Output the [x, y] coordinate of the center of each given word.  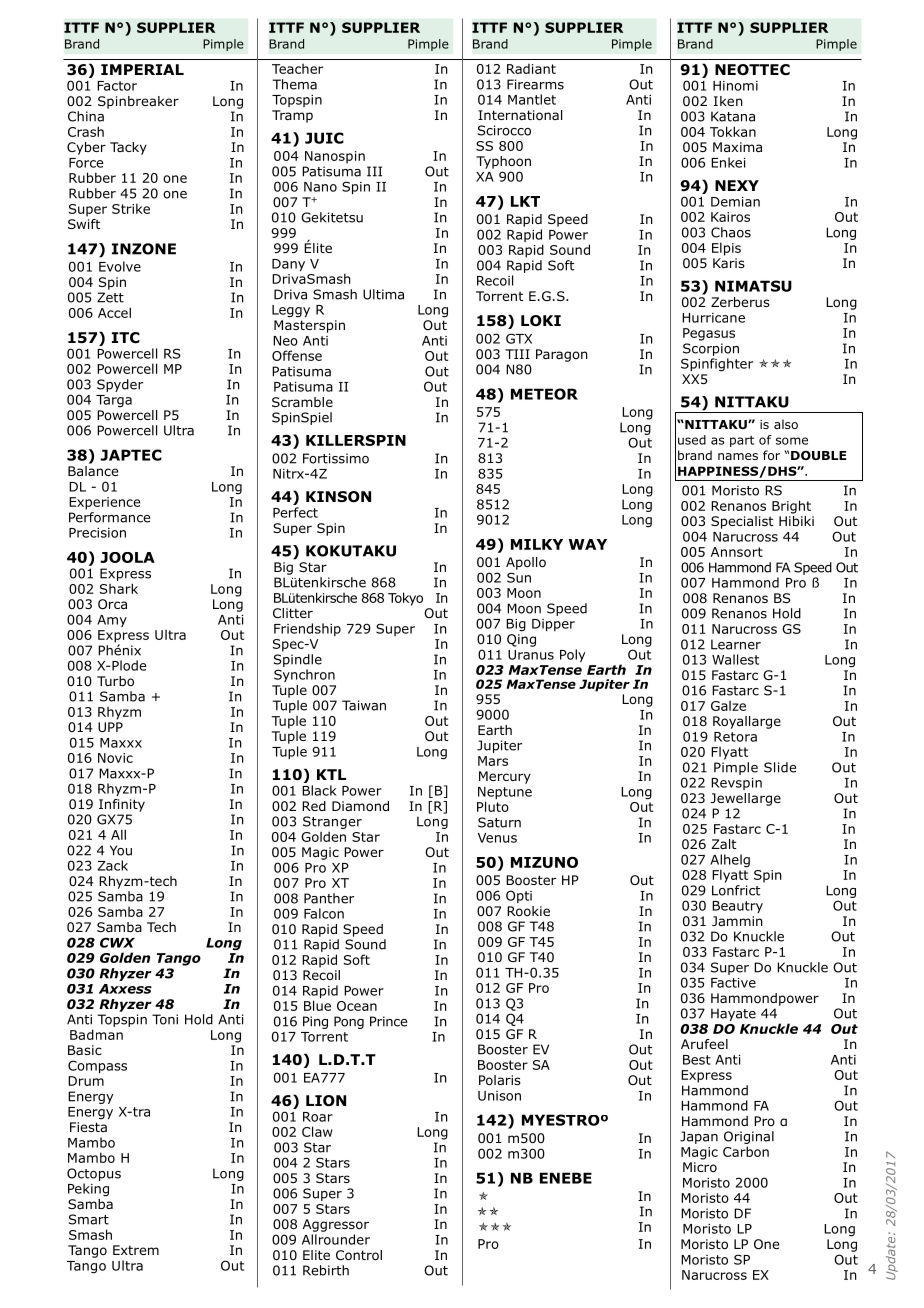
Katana [733, 116]
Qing [521, 640]
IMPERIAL [142, 69]
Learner [736, 644]
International [520, 115]
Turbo [115, 681]
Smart [89, 1219]
